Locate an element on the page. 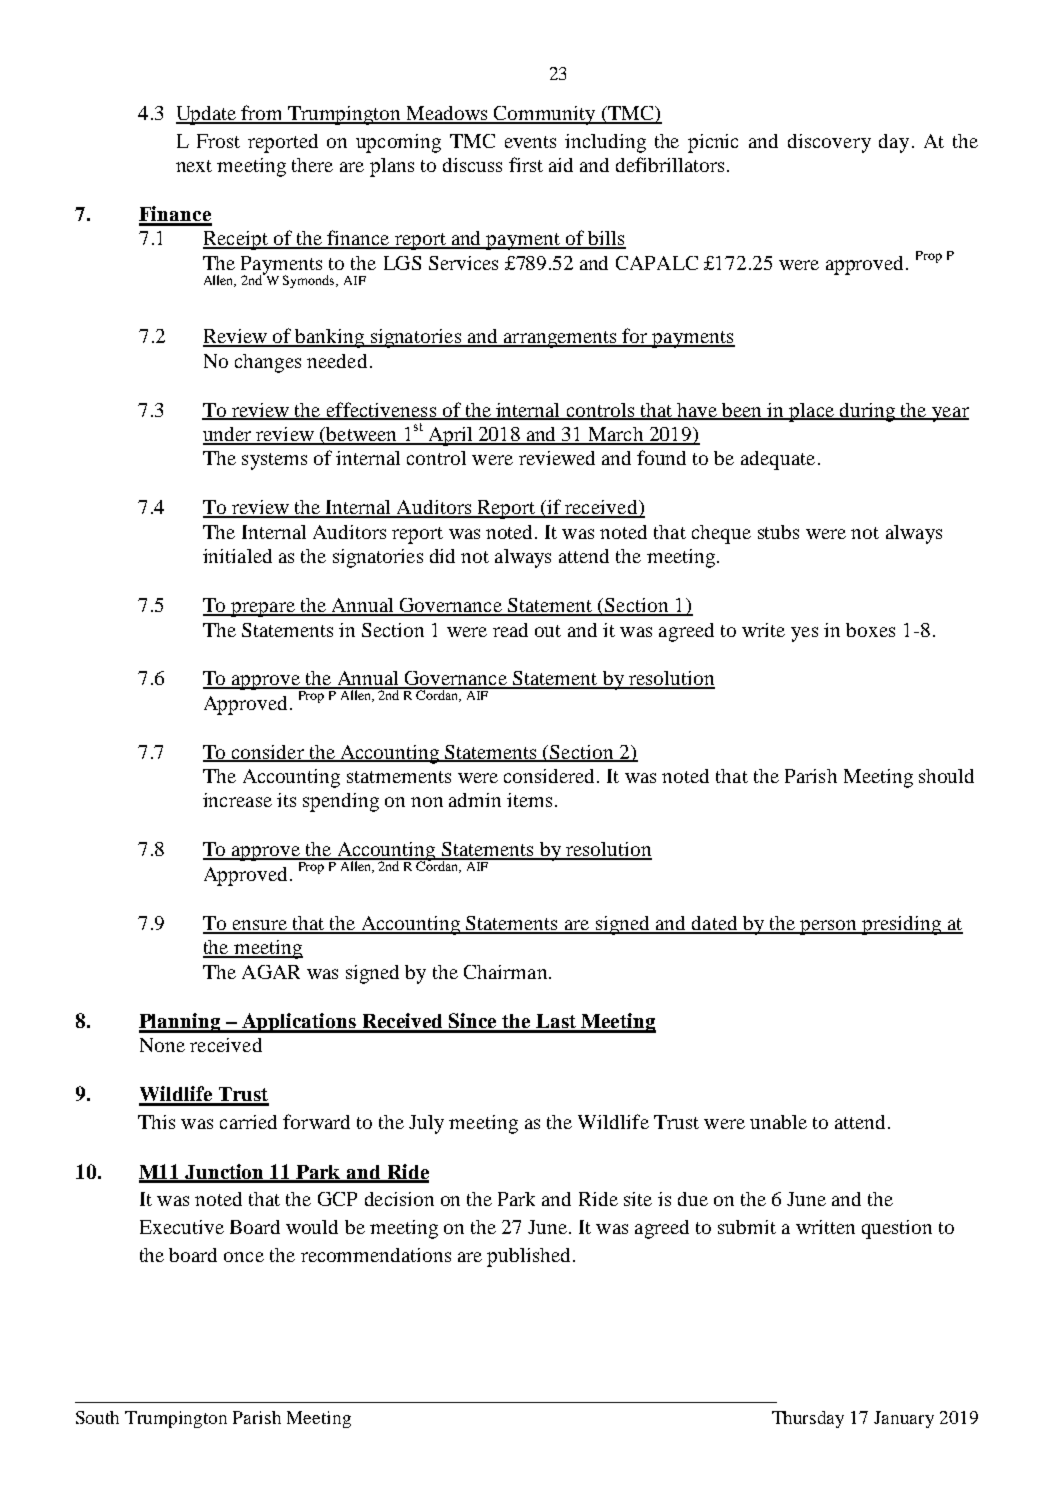 The width and height of the page is (1054, 1491). person is located at coordinates (829, 927).
